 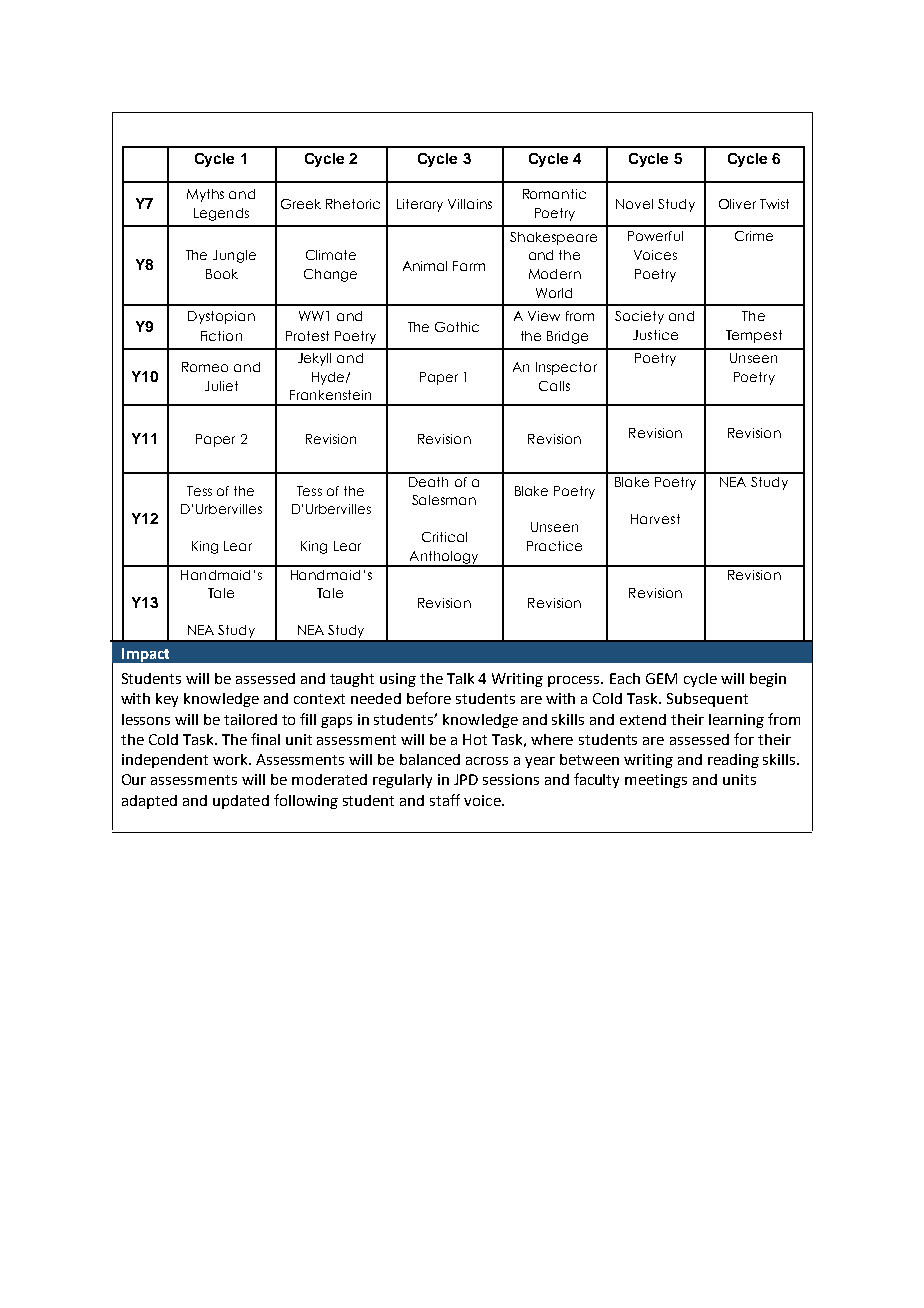 I want to click on Practice, so click(x=554, y=546).
